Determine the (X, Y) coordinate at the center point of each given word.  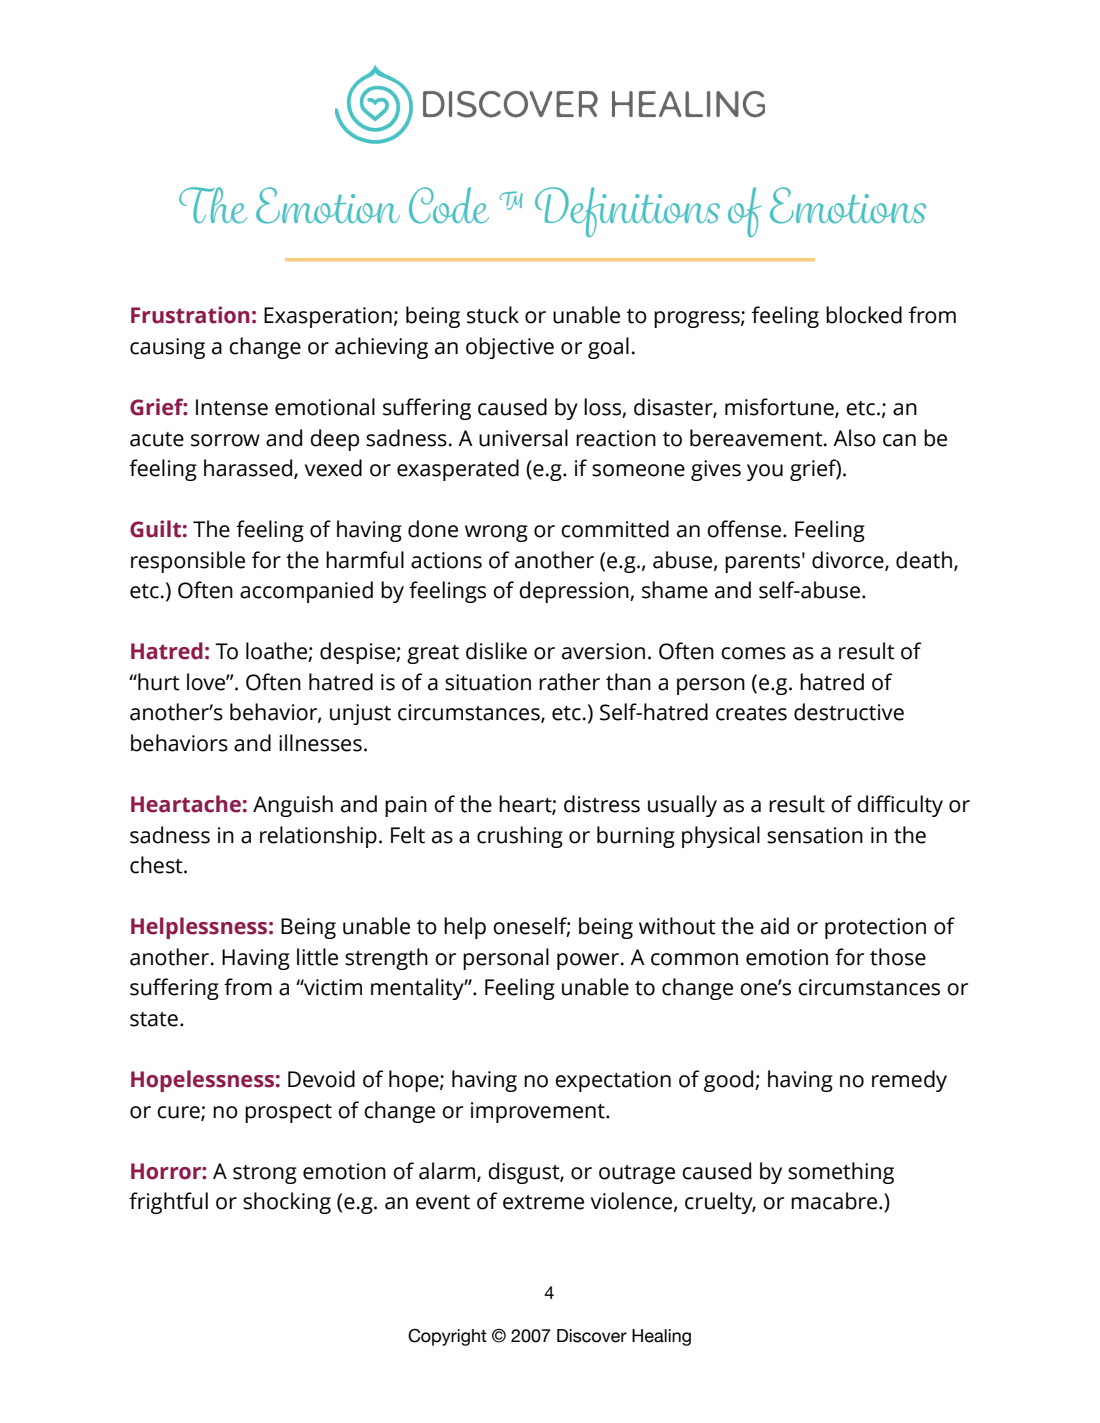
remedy (909, 1081)
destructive (849, 712)
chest (157, 865)
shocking (287, 1203)
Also (854, 438)
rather (569, 682)
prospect (288, 1113)
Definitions (627, 212)
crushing (520, 837)
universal (523, 438)
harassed (249, 469)
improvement (539, 1112)
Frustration (190, 315)
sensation (815, 835)
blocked (864, 315)
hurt (158, 682)
